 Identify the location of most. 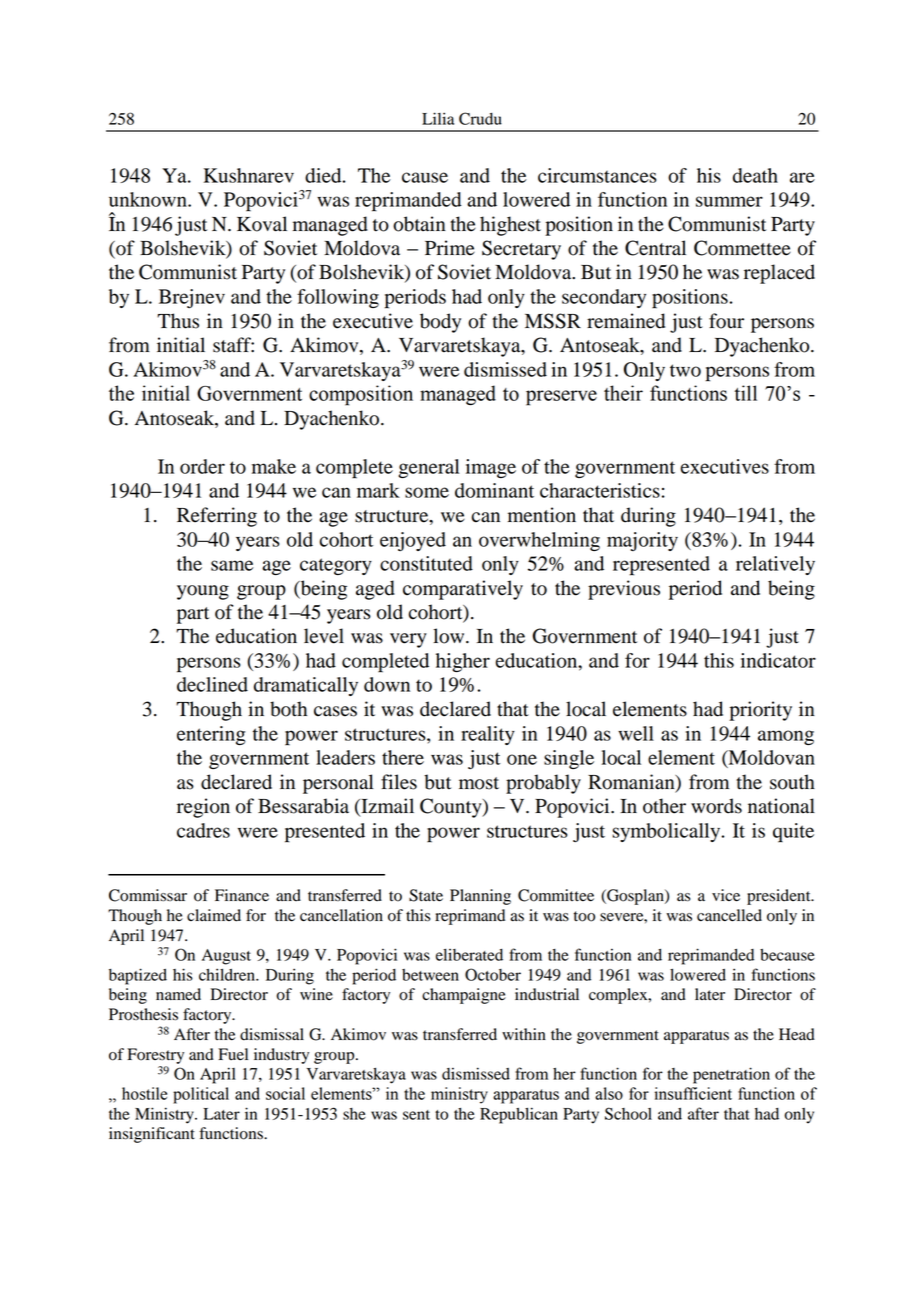
(479, 783).
